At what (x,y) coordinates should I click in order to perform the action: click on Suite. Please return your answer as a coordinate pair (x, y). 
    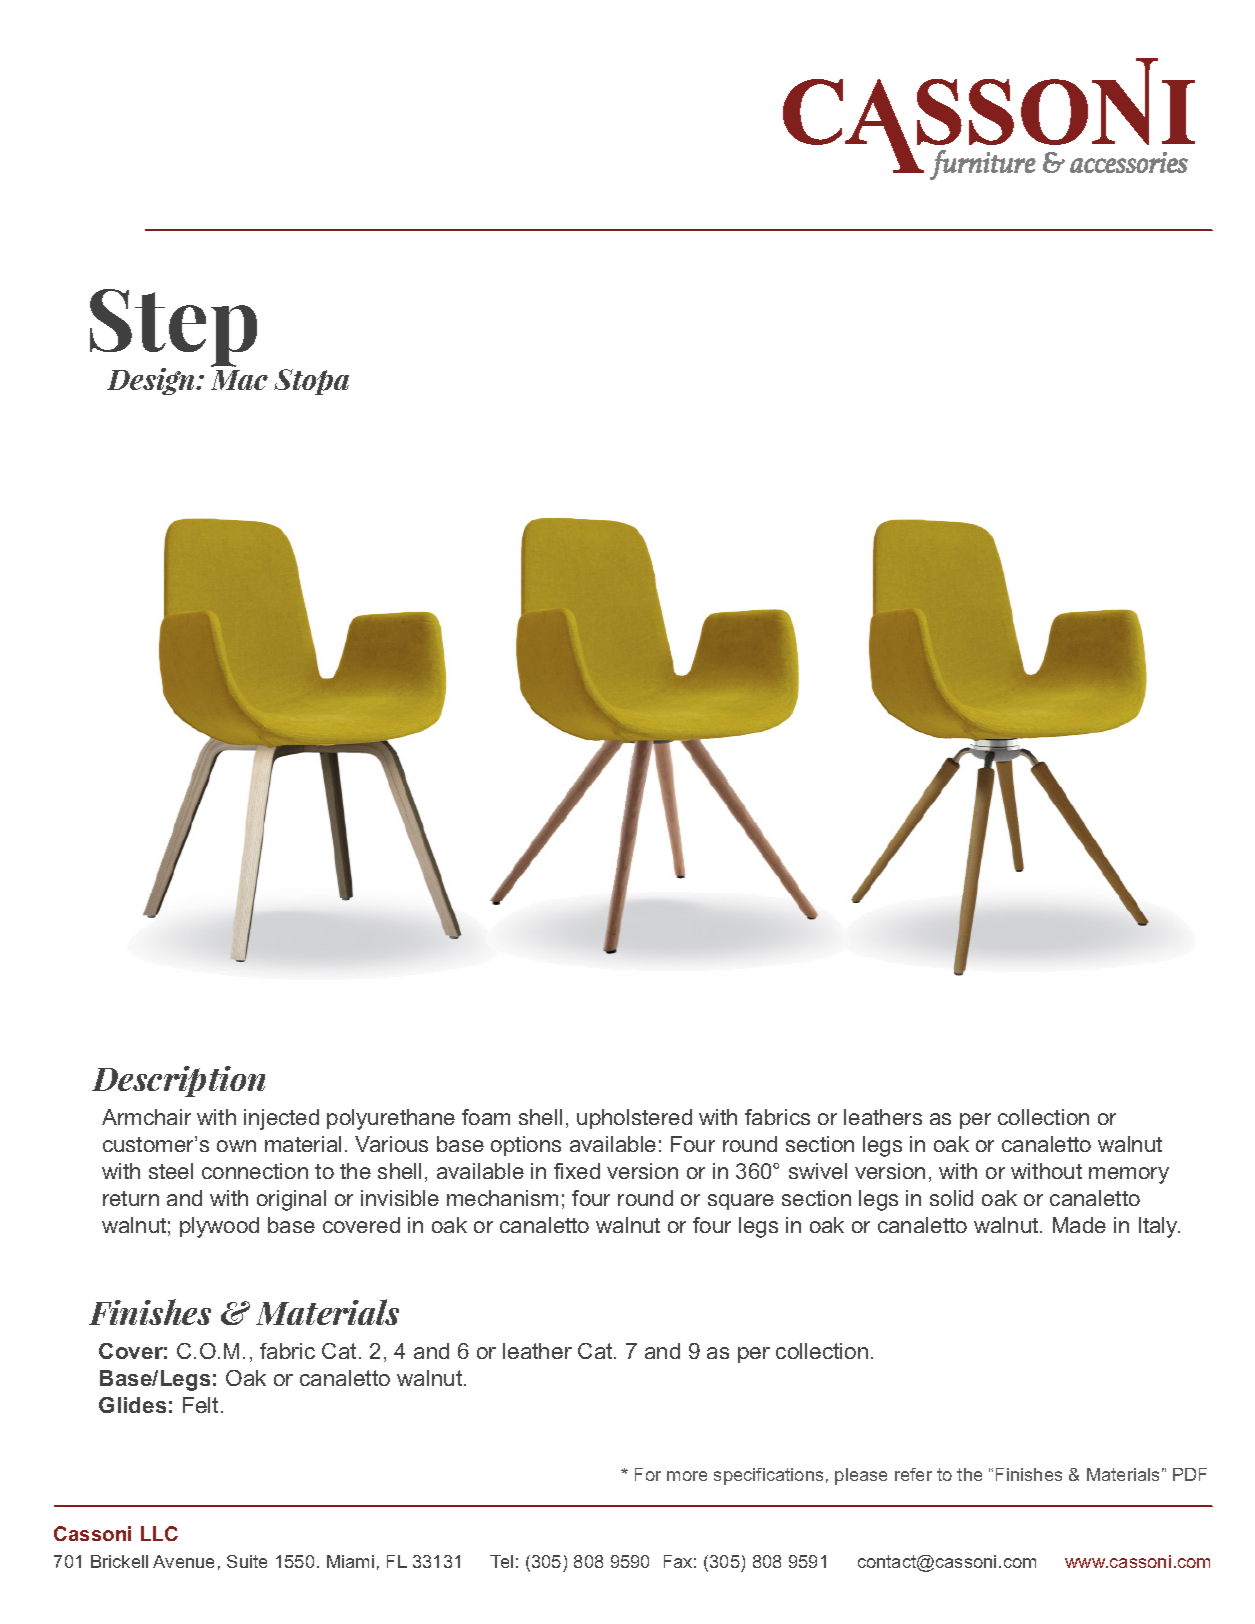
    Looking at the image, I should click on (247, 1561).
